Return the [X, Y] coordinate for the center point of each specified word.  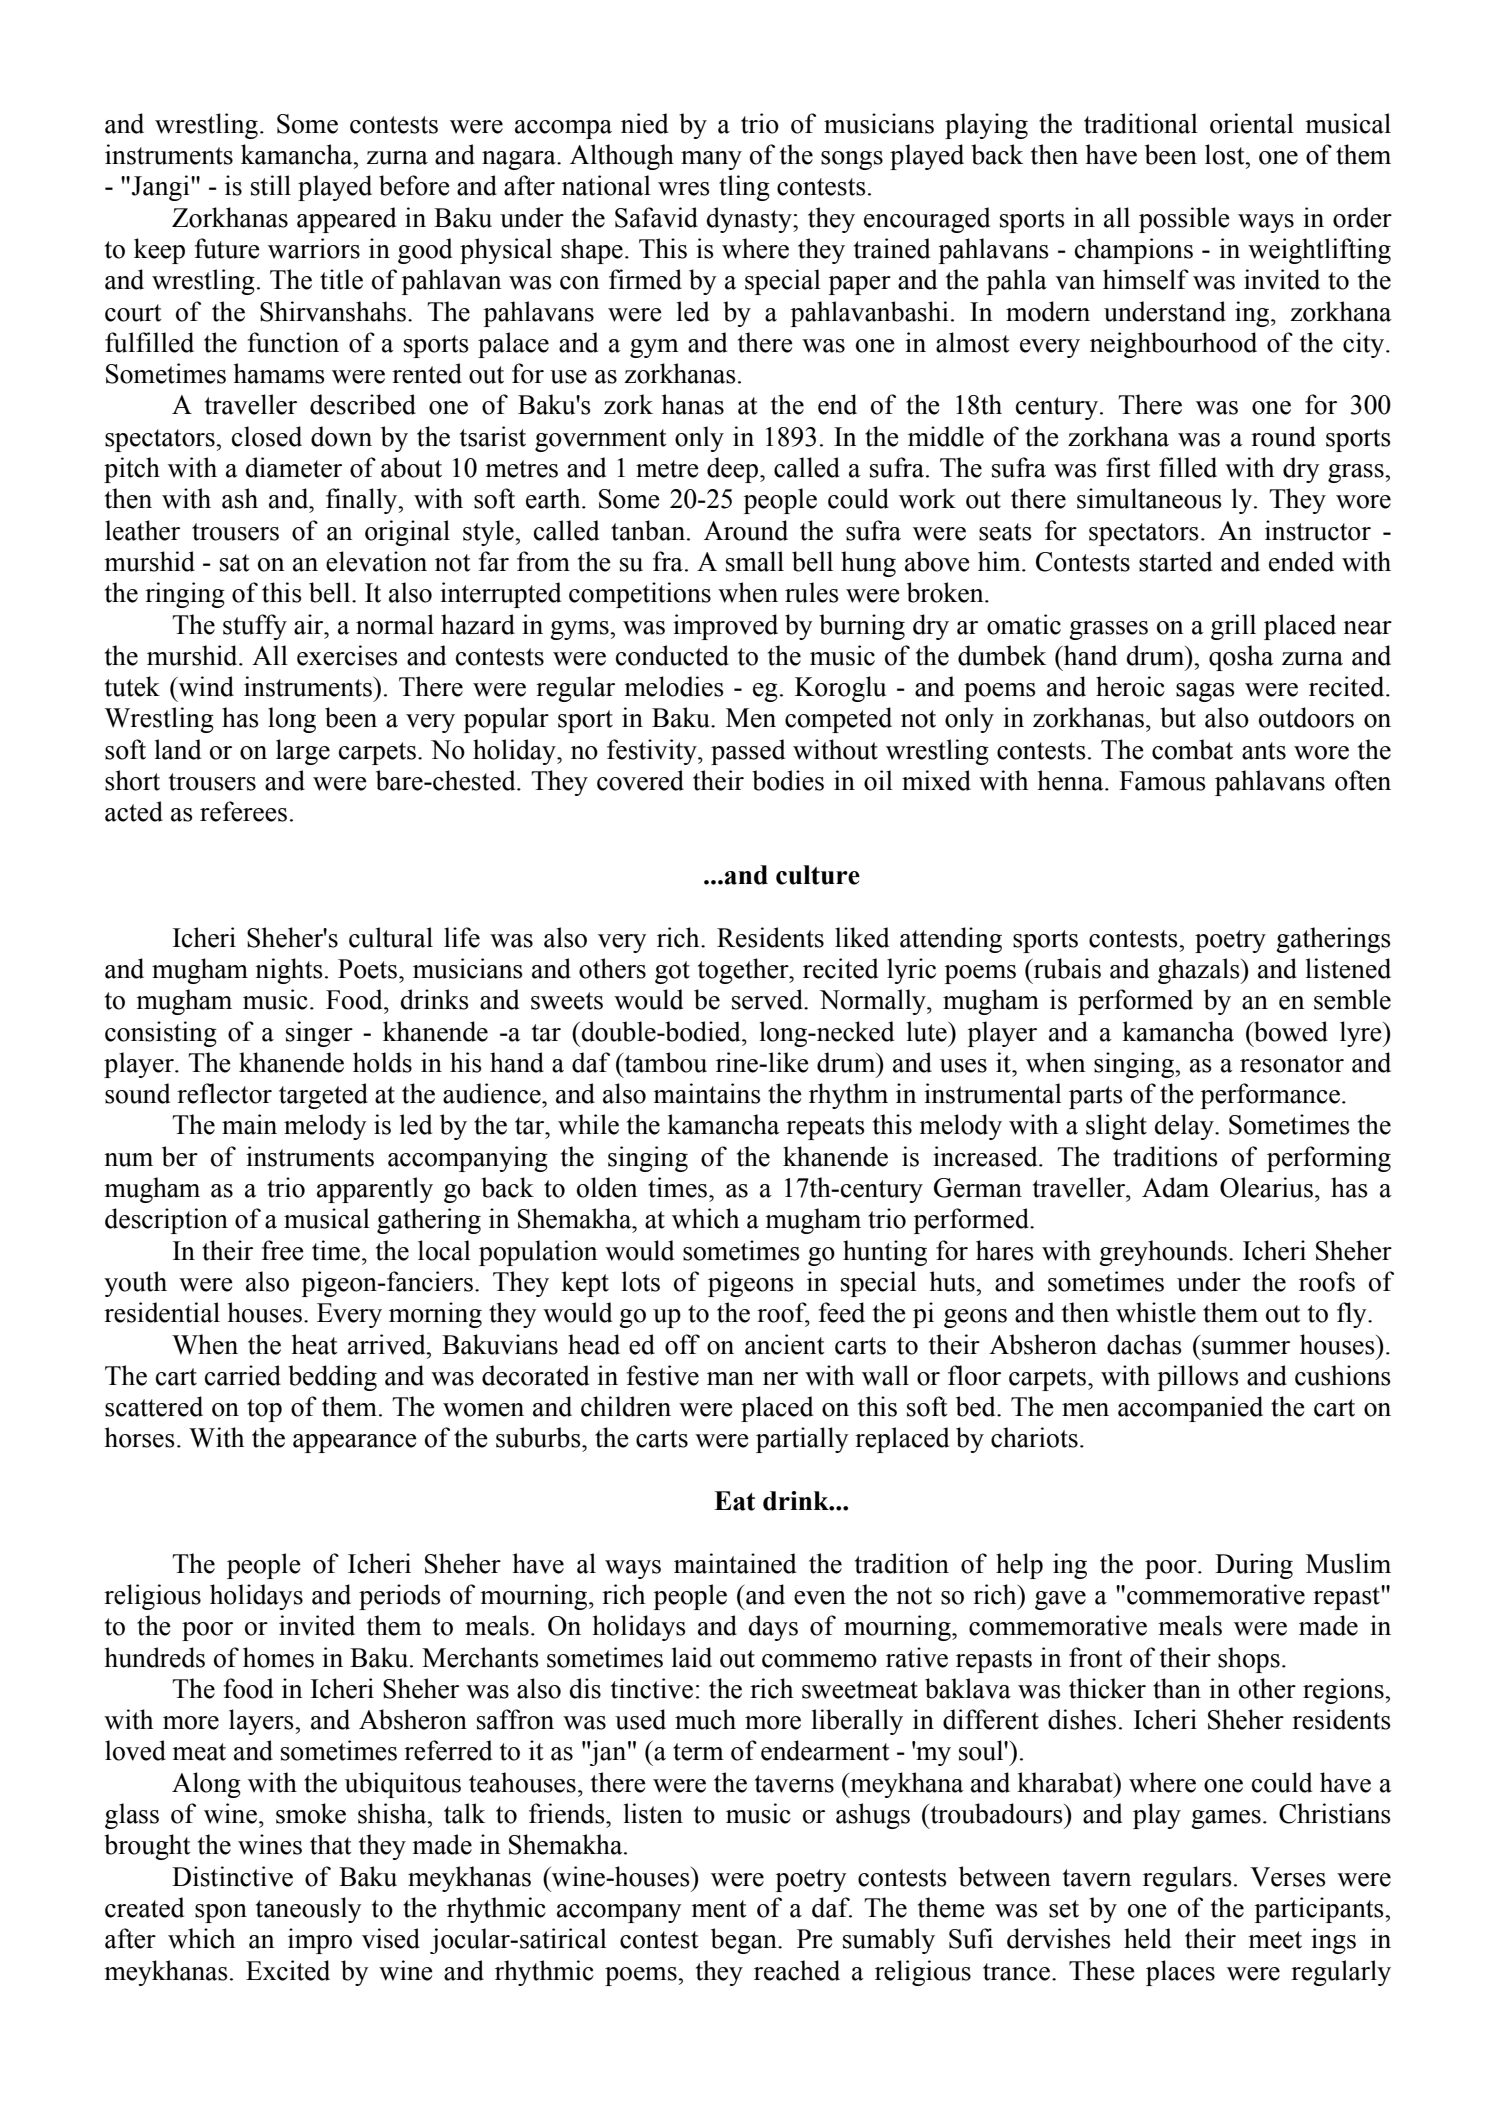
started [1175, 561]
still [271, 185]
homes [278, 1657]
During [1254, 1566]
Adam [1175, 1187]
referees [243, 811]
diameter [294, 467]
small [755, 561]
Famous [1162, 781]
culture [818, 875]
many [711, 160]
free [283, 1250]
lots [641, 1281]
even [820, 1598]
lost [1226, 154]
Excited [288, 1970]
